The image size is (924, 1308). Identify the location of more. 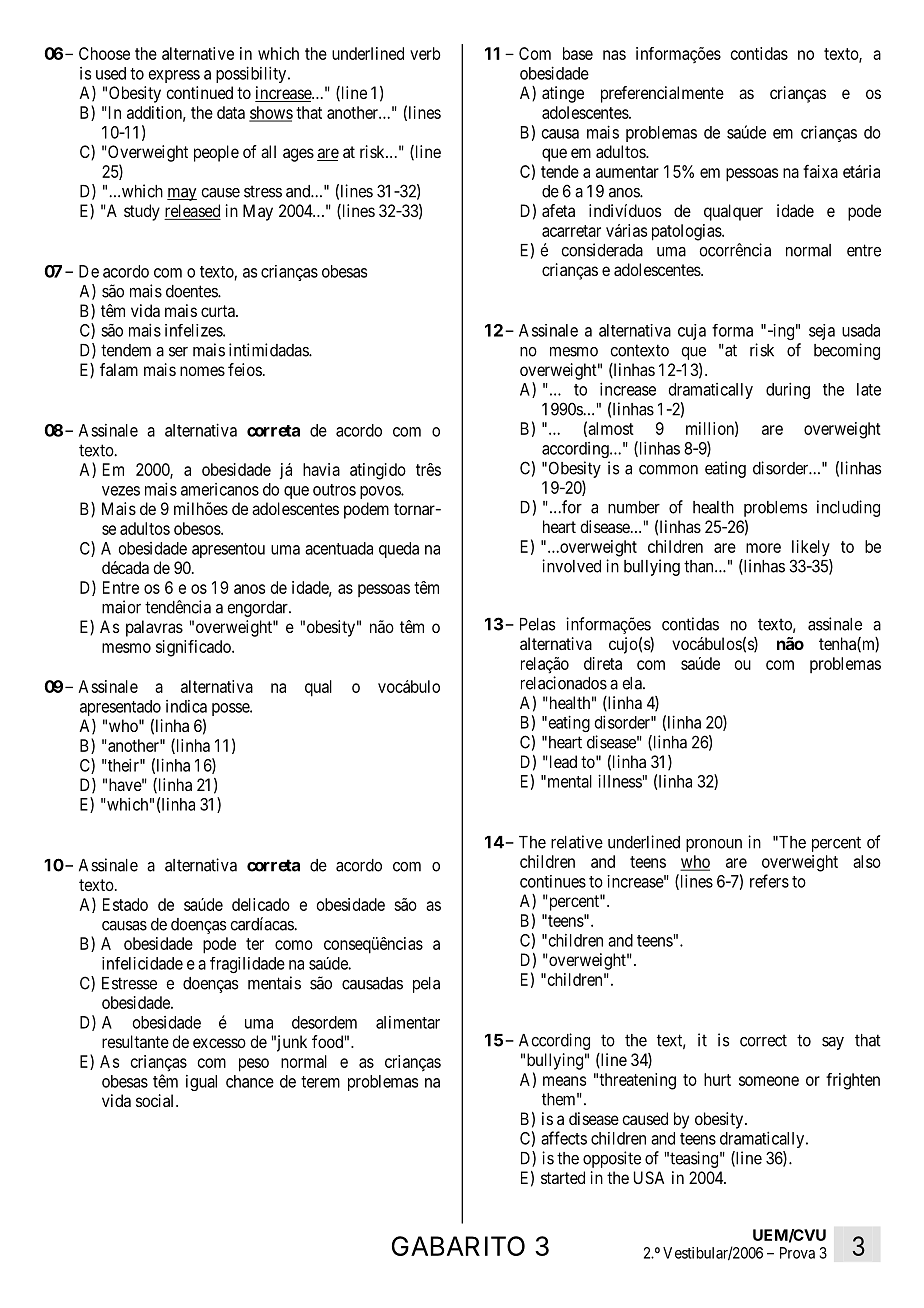
(763, 548).
